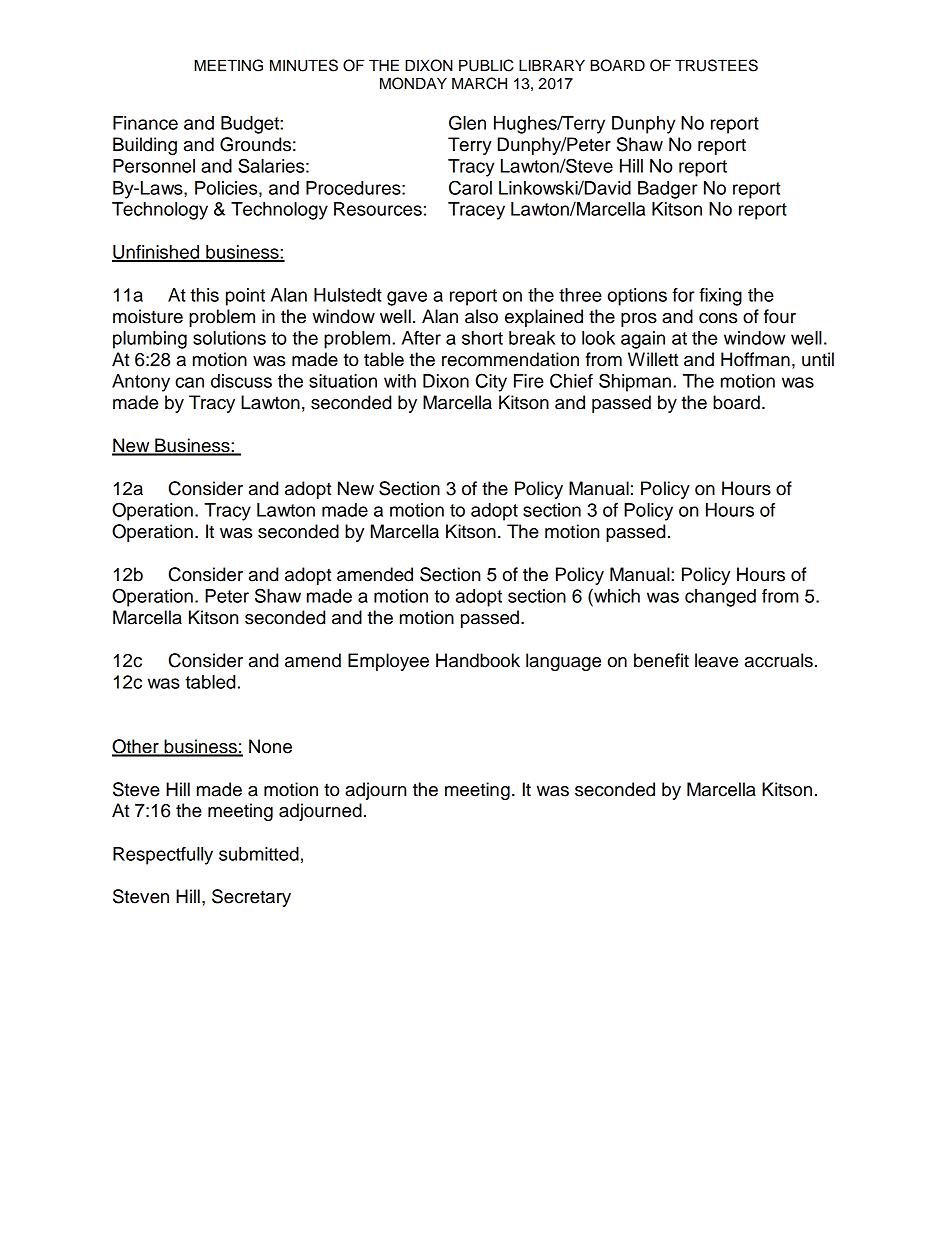  I want to click on Shipman, so click(635, 382).
